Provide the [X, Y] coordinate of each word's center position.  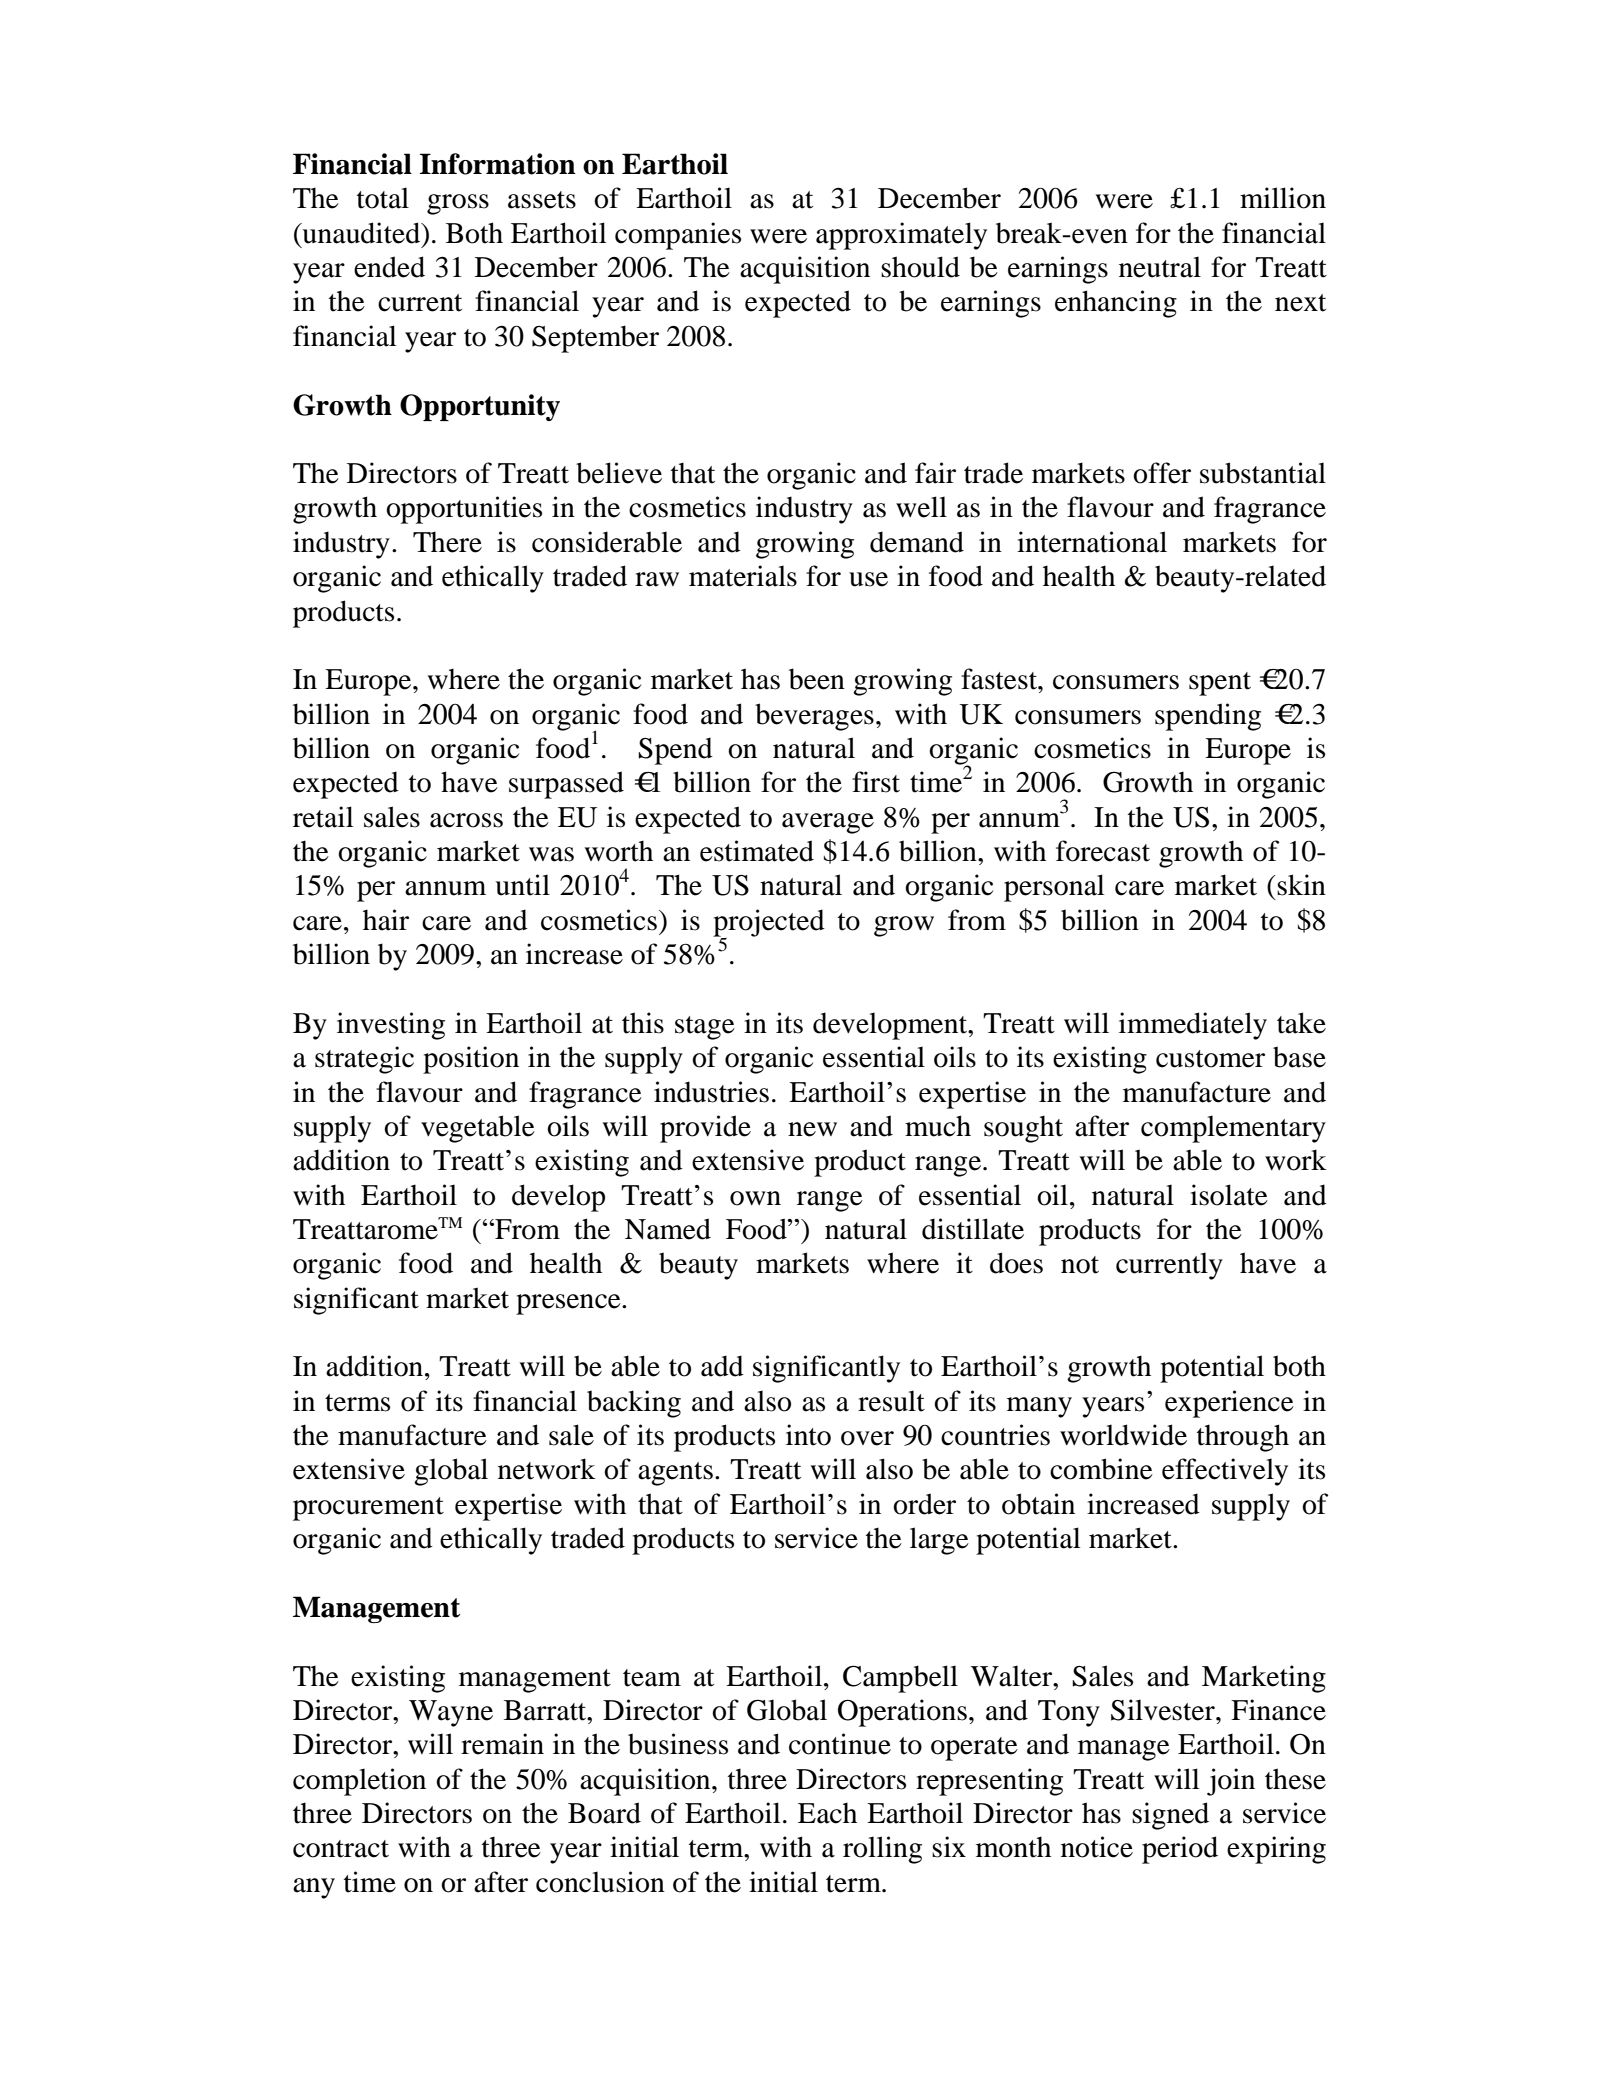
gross [458, 204]
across [466, 820]
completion [359, 1782]
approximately [901, 236]
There [447, 542]
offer [1162, 473]
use [868, 579]
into [808, 1435]
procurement [368, 1509]
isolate [1229, 1195]
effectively [1225, 1472]
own [755, 1198]
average [828, 823]
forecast [1103, 851]
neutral [1160, 267]
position [471, 1060]
